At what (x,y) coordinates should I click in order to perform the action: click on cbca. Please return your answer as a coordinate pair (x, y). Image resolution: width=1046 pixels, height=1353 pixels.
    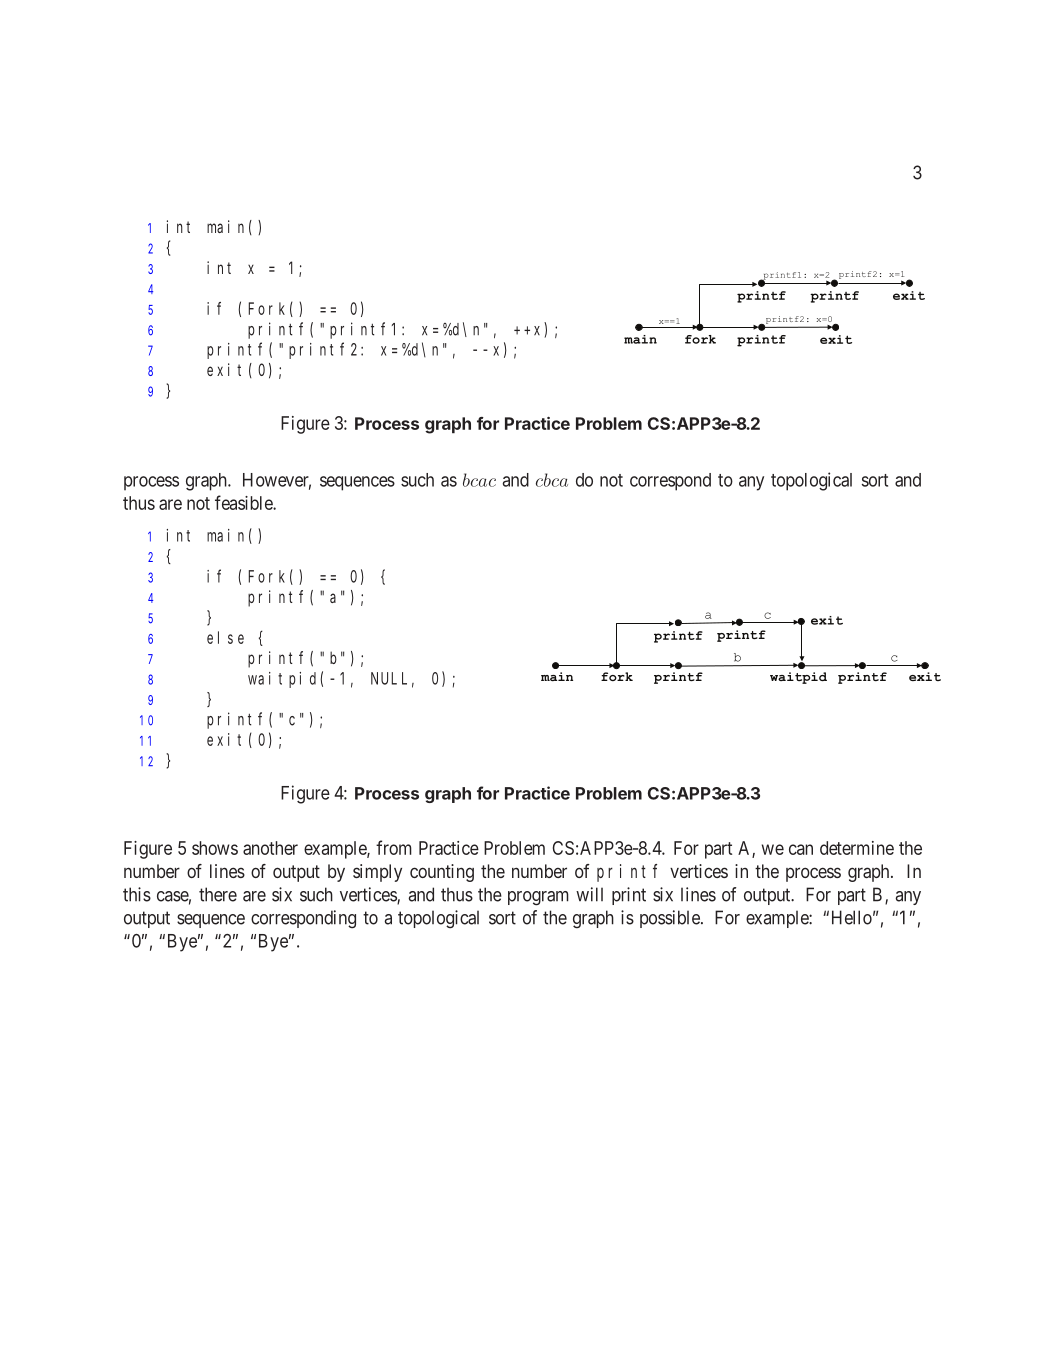
    Looking at the image, I should click on (552, 480).
